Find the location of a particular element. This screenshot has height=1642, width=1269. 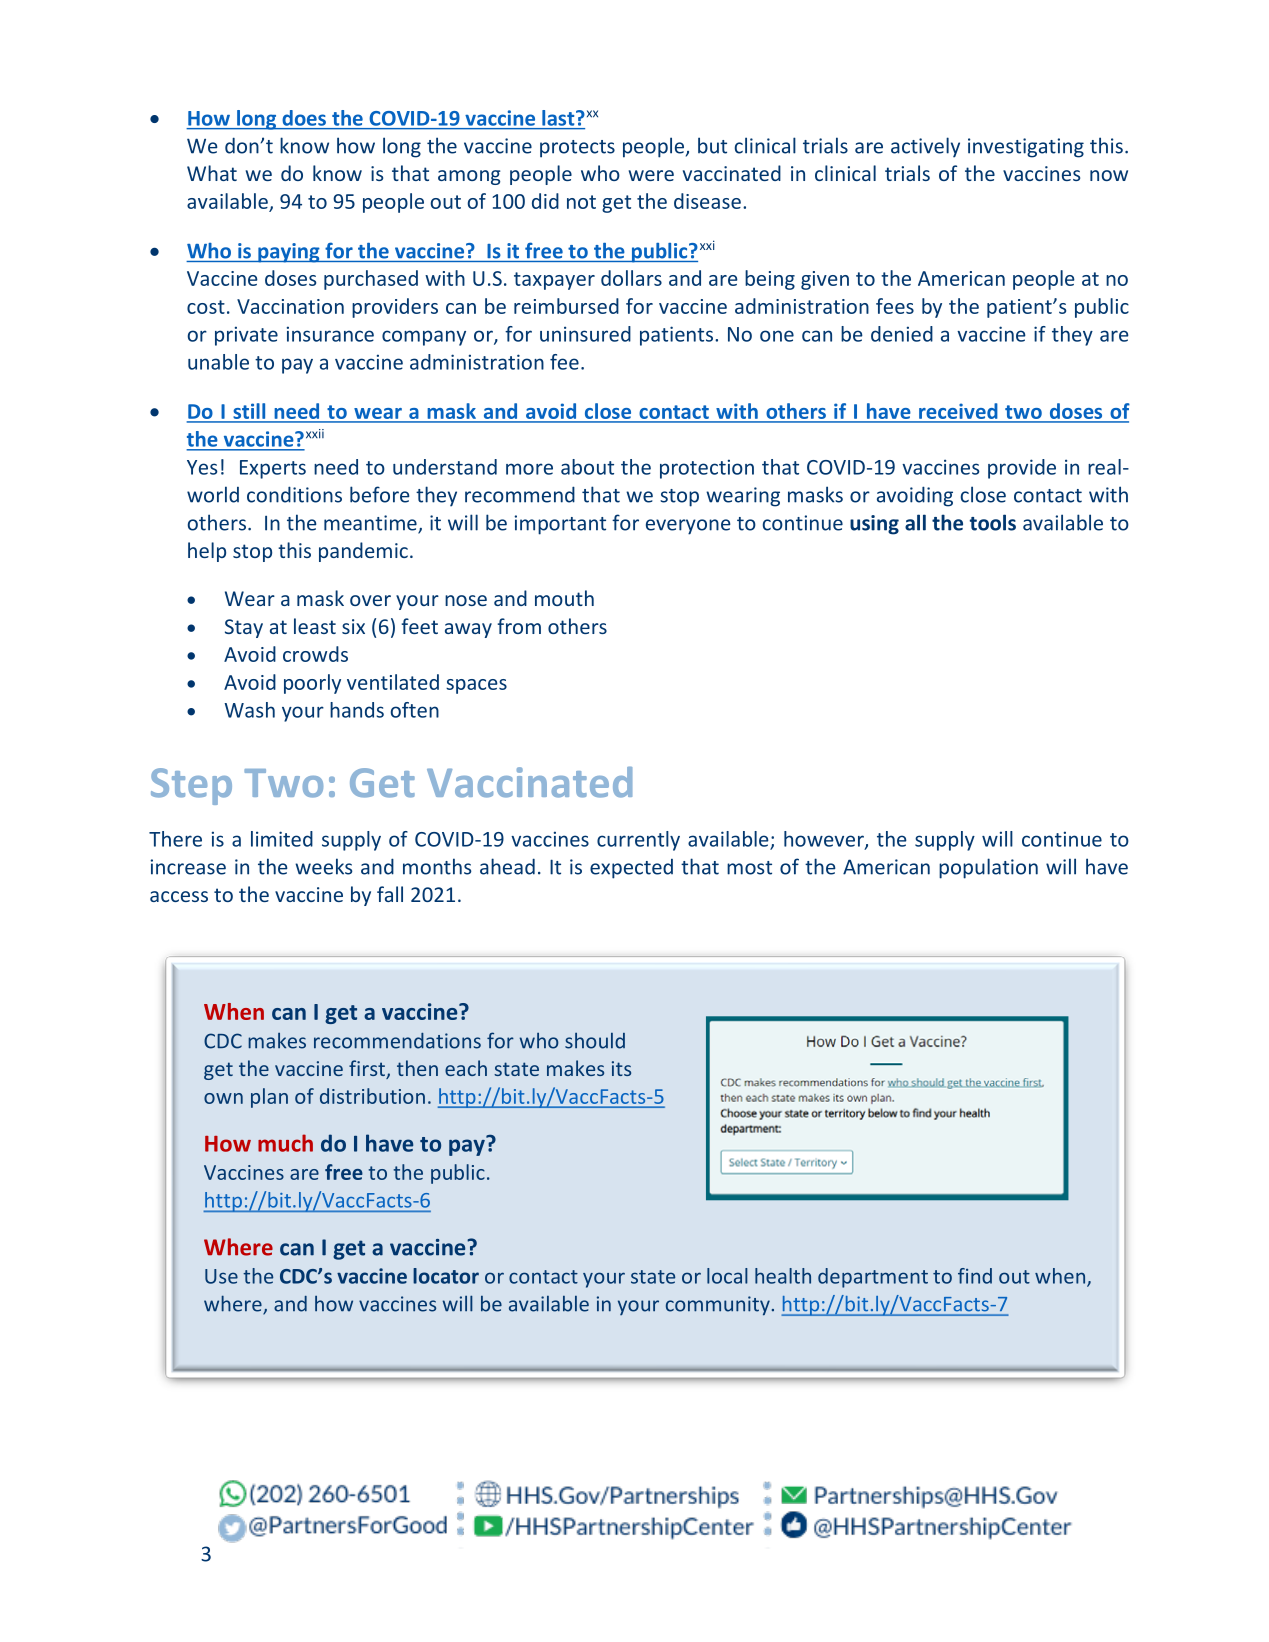

local is located at coordinates (727, 1276).
